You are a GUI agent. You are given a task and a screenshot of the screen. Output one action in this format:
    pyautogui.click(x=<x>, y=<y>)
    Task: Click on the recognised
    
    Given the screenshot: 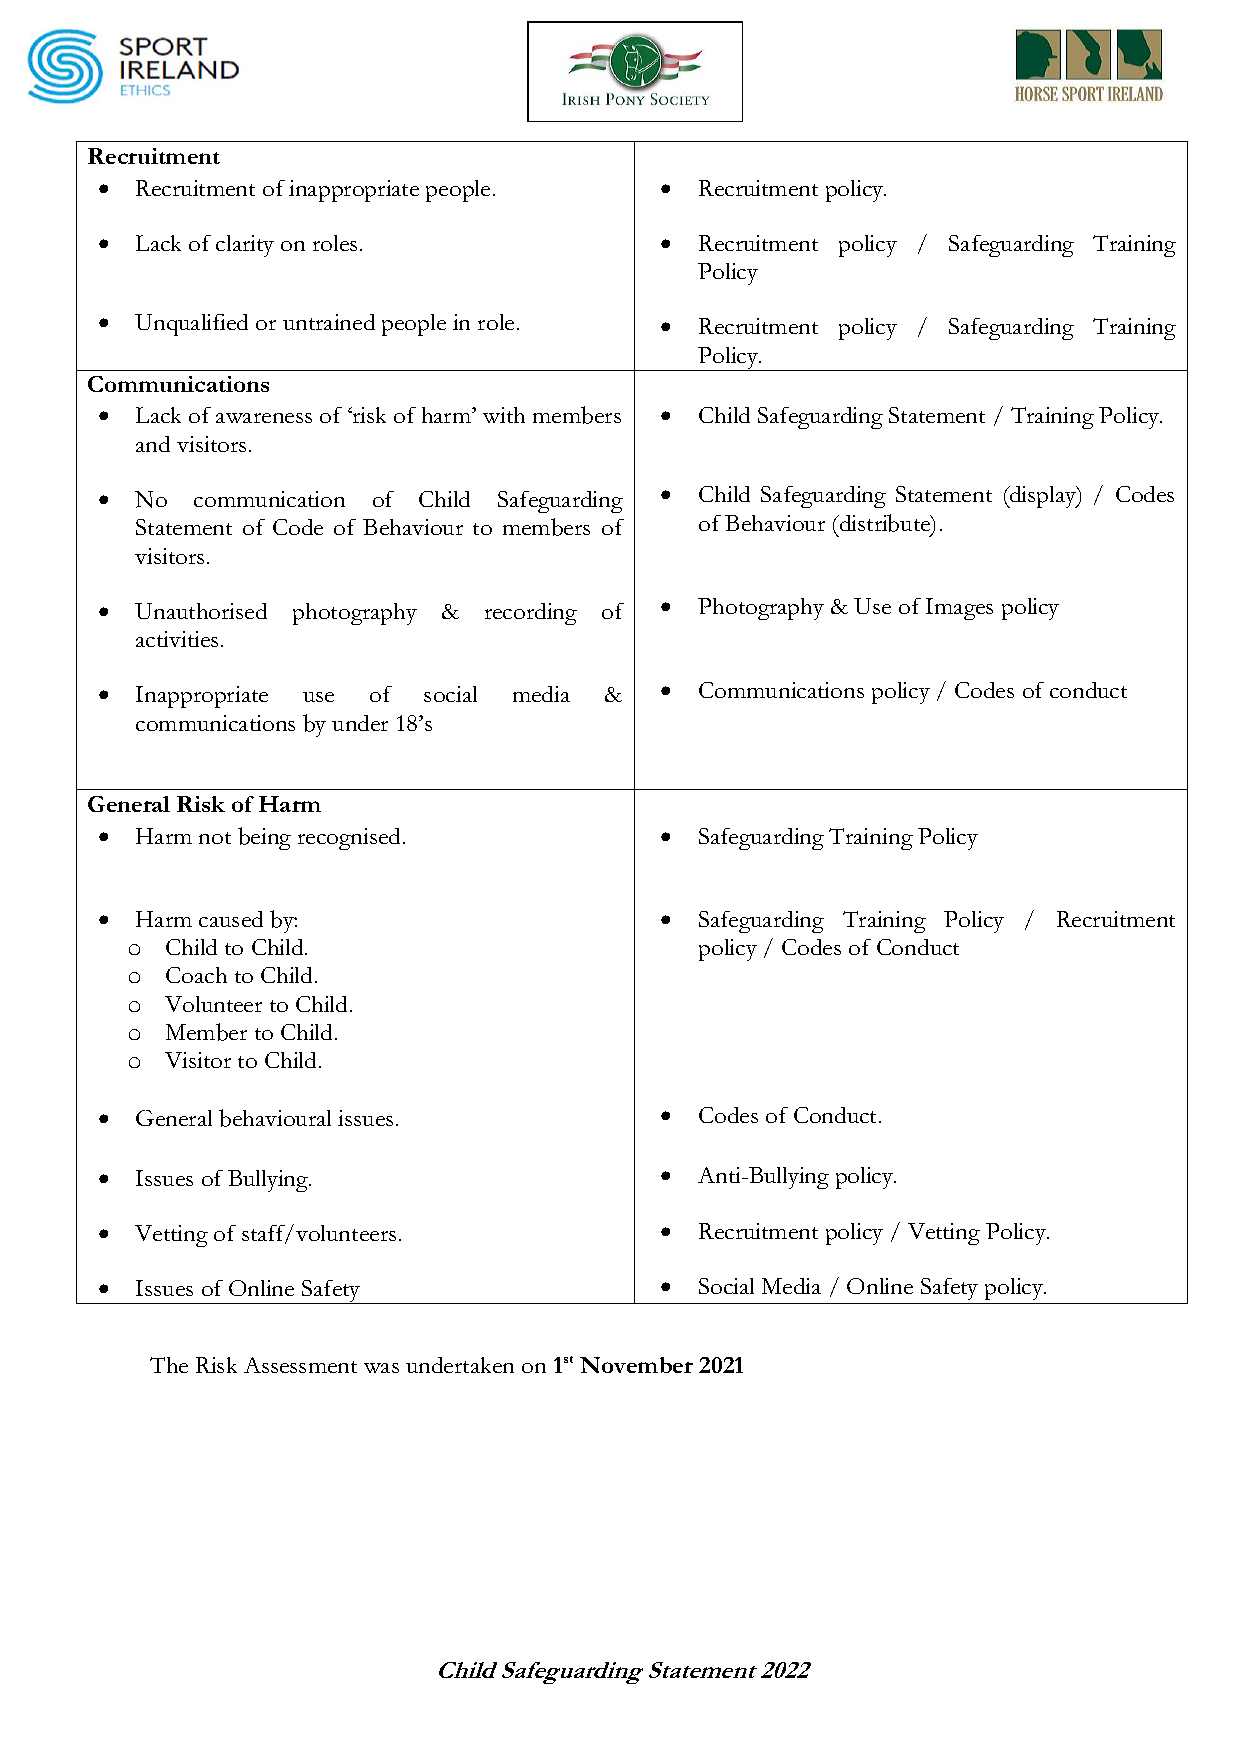 What is the action you would take?
    pyautogui.click(x=349, y=839)
